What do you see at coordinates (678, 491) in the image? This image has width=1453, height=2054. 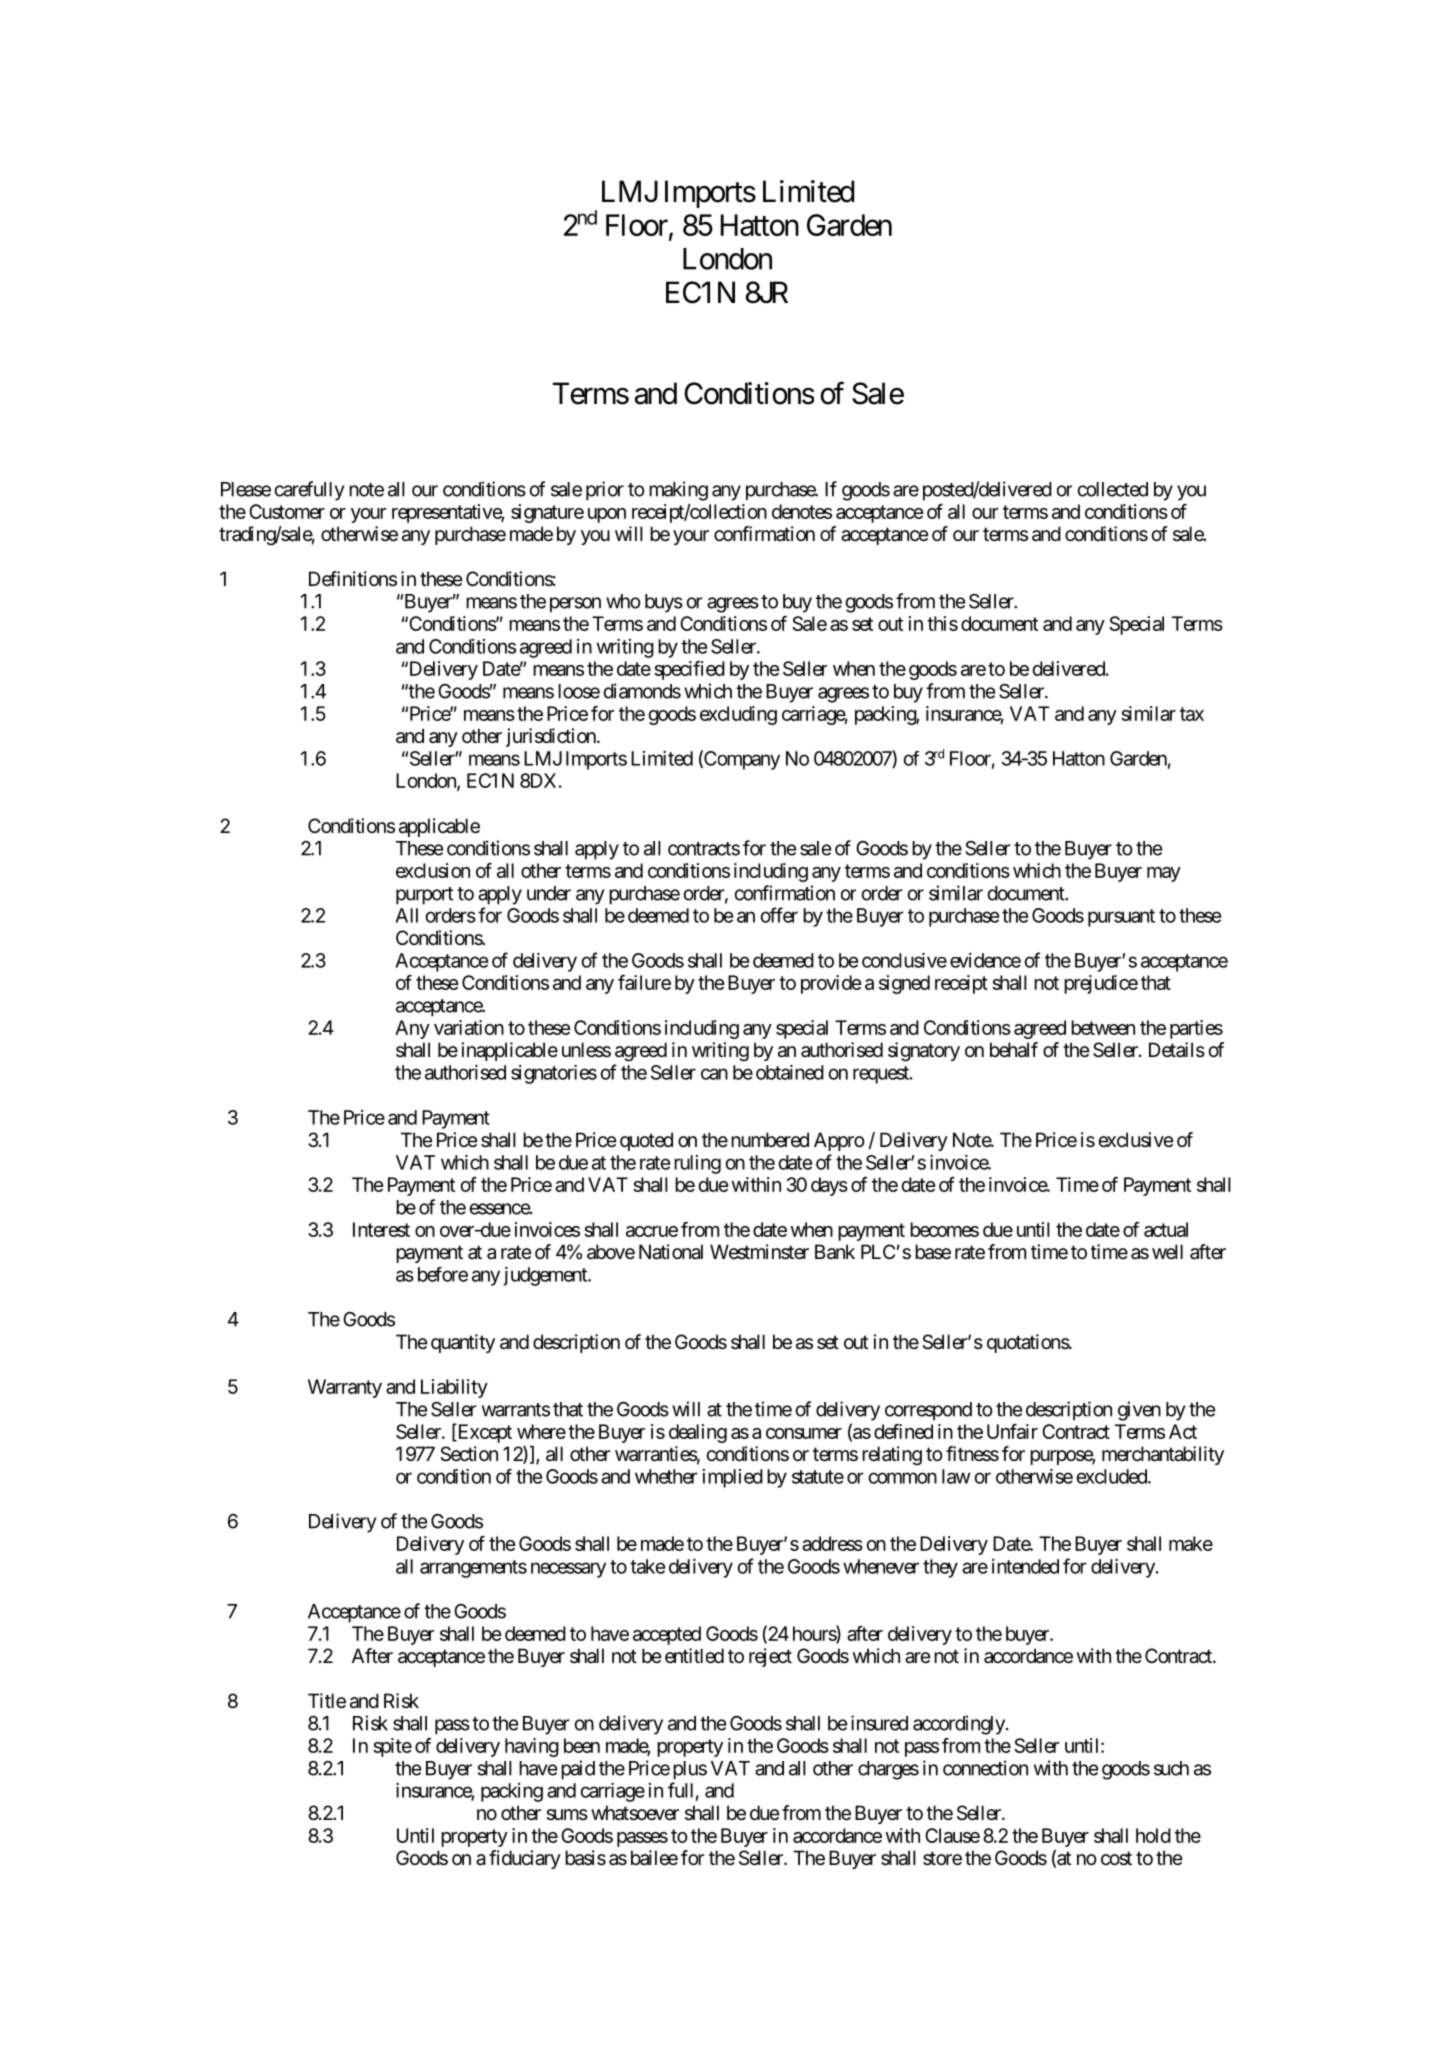 I see `making` at bounding box center [678, 491].
